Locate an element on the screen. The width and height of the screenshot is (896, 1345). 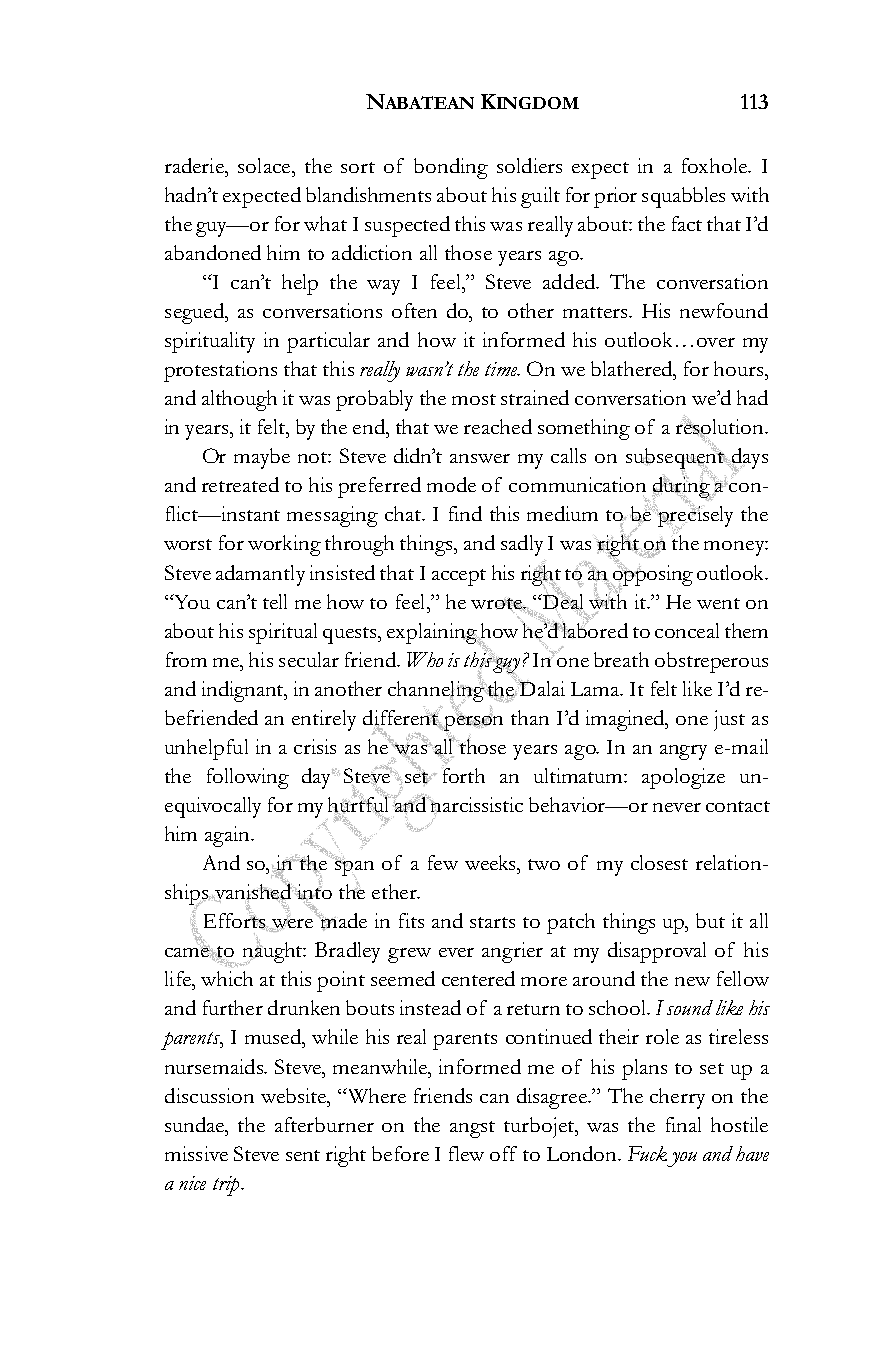
solace is located at coordinates (265, 165).
